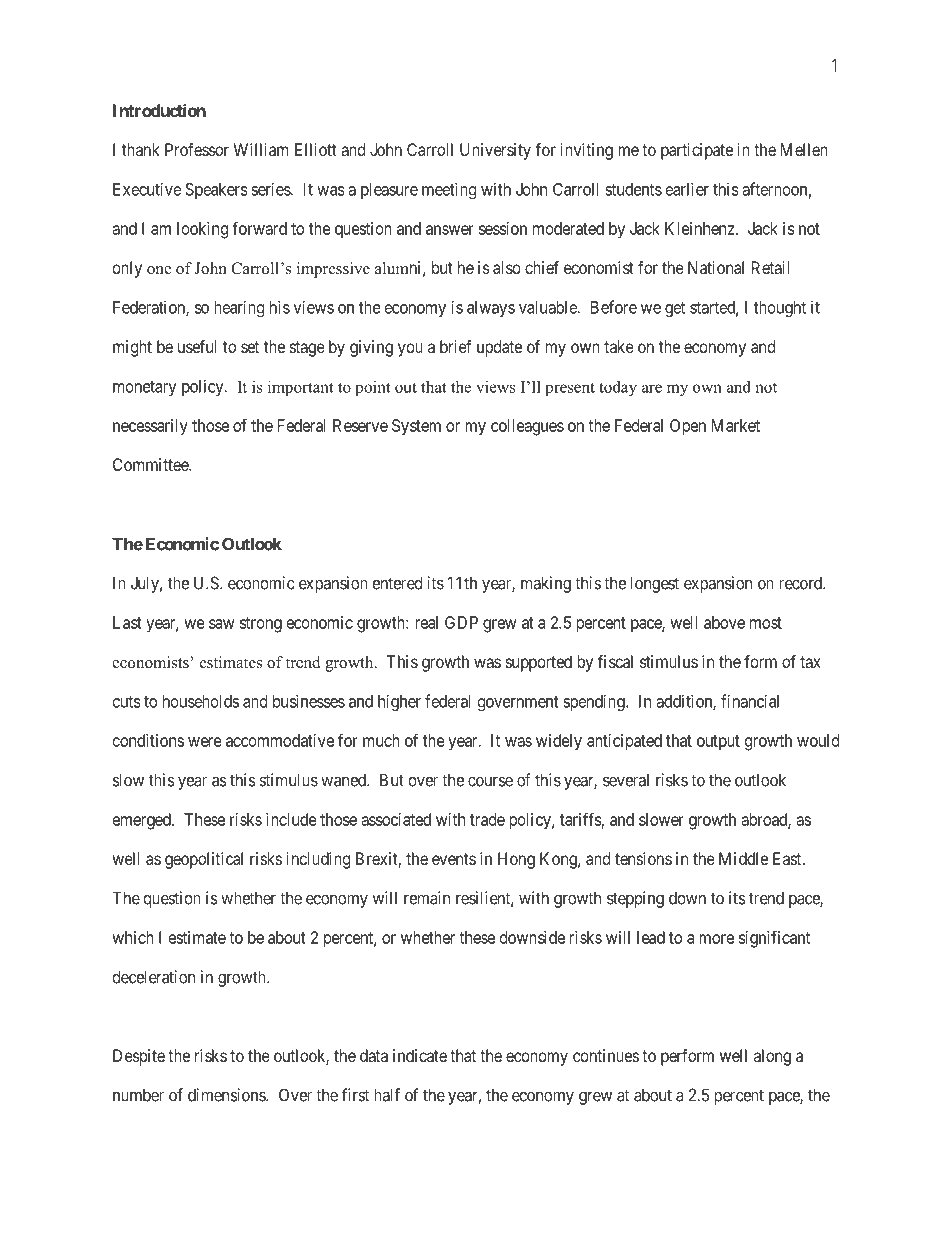  Describe the element at coordinates (527, 427) in the document. I see `colleagues` at that location.
